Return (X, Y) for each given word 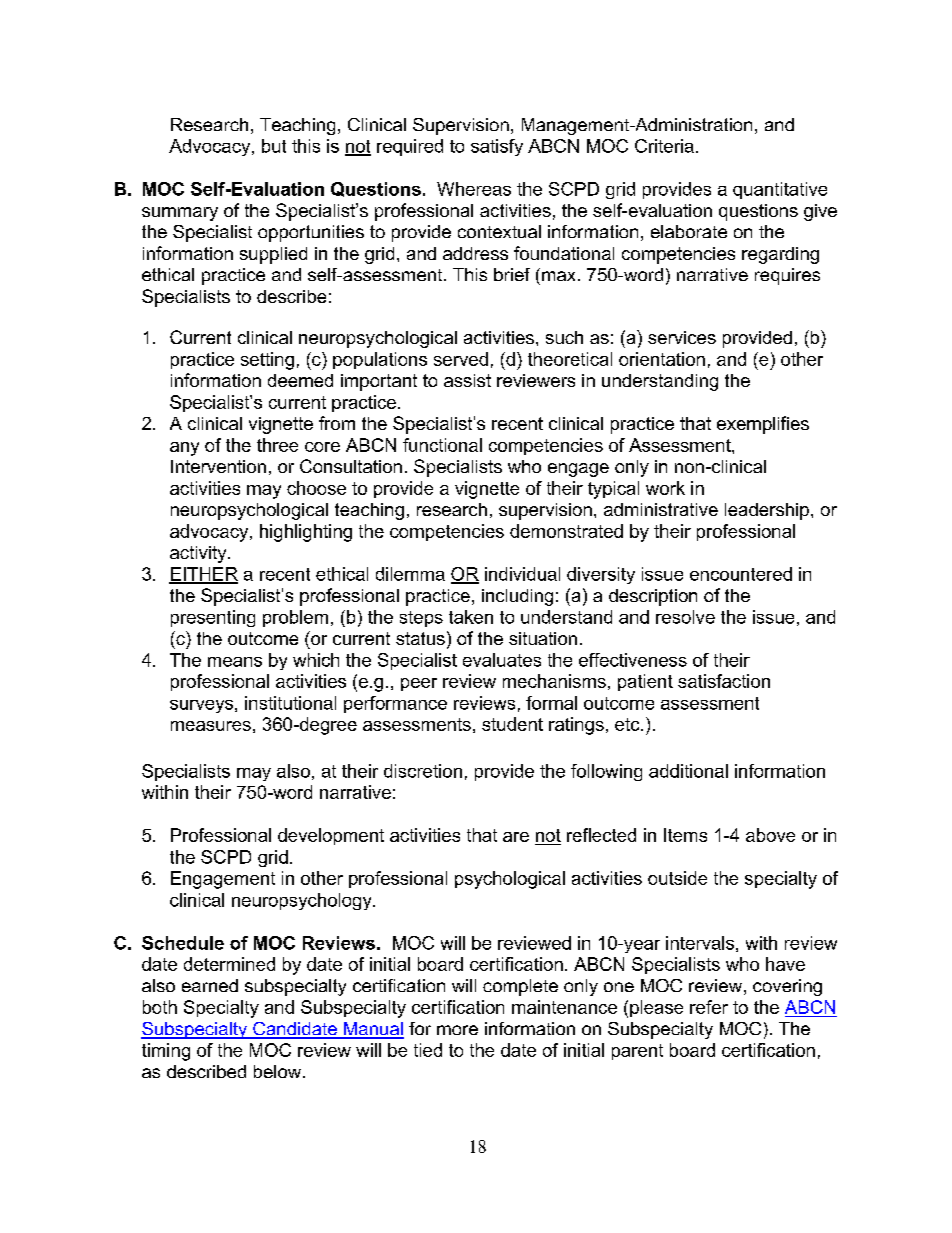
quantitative (780, 190)
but (274, 146)
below (279, 1071)
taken (471, 617)
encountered (741, 574)
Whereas (474, 189)
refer (709, 1007)
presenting (213, 618)
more (457, 1030)
